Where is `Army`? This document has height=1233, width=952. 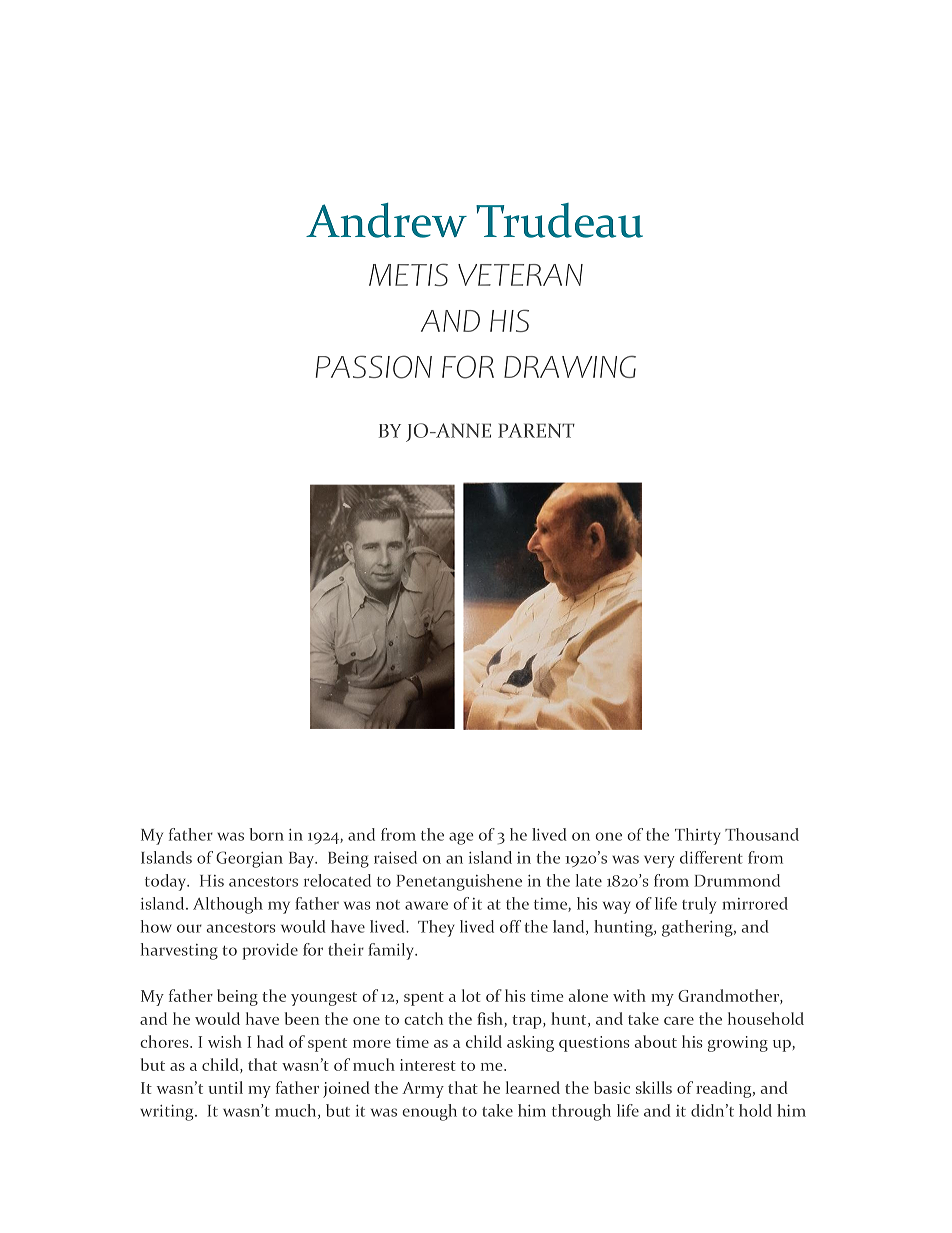
Army is located at coordinates (423, 1090).
